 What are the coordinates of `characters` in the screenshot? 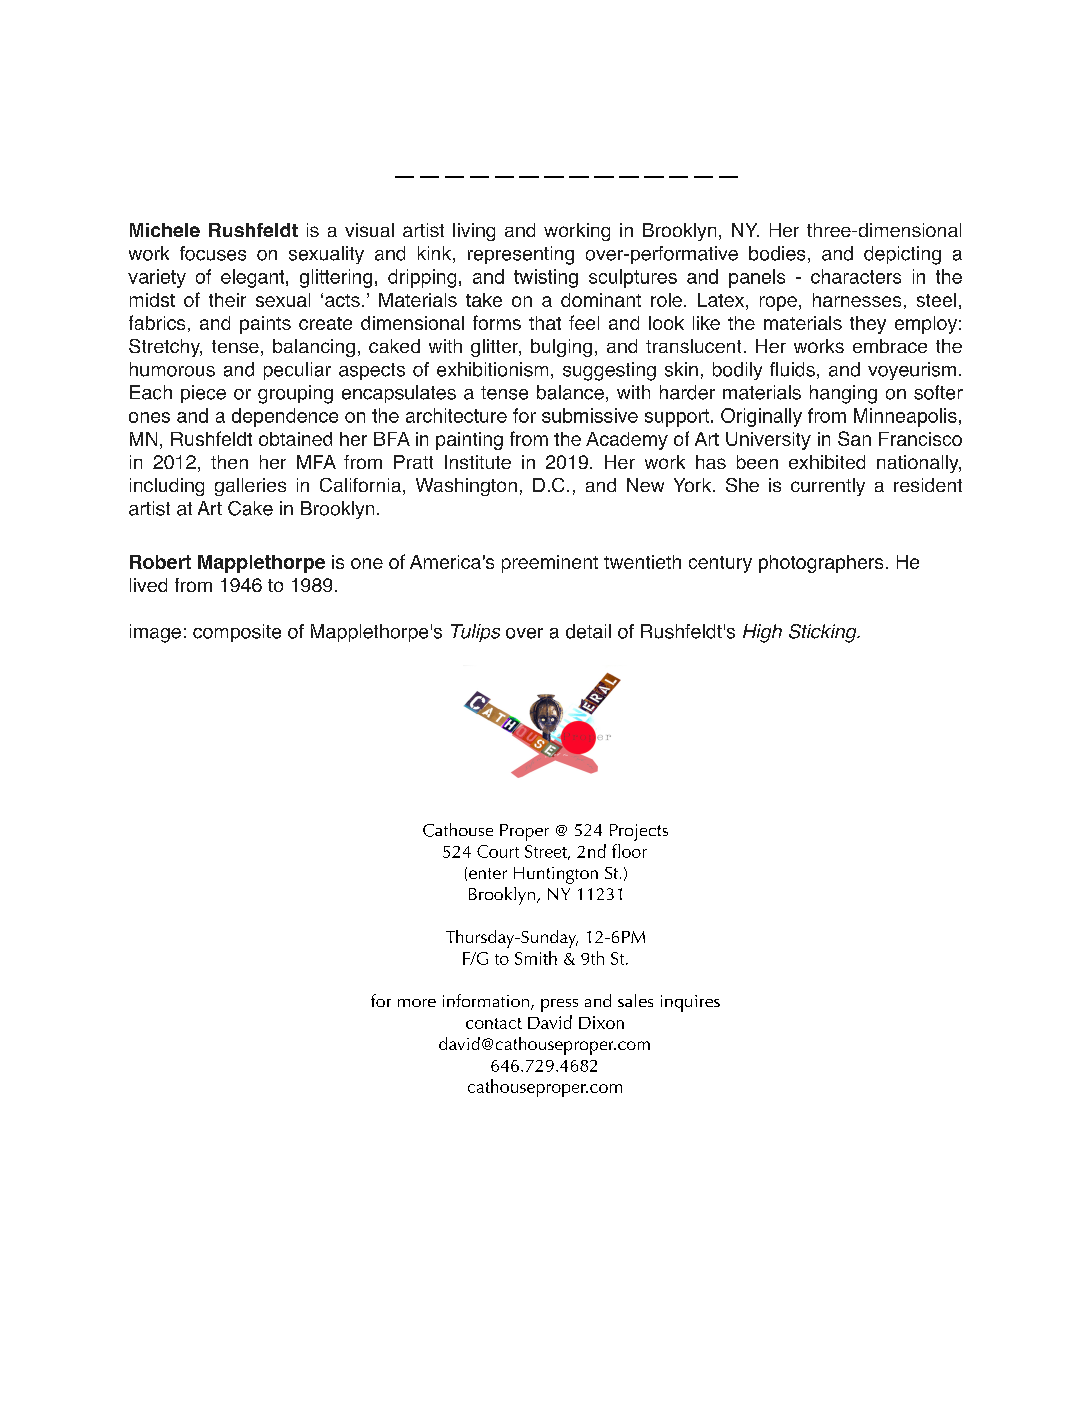 It's located at (856, 276).
